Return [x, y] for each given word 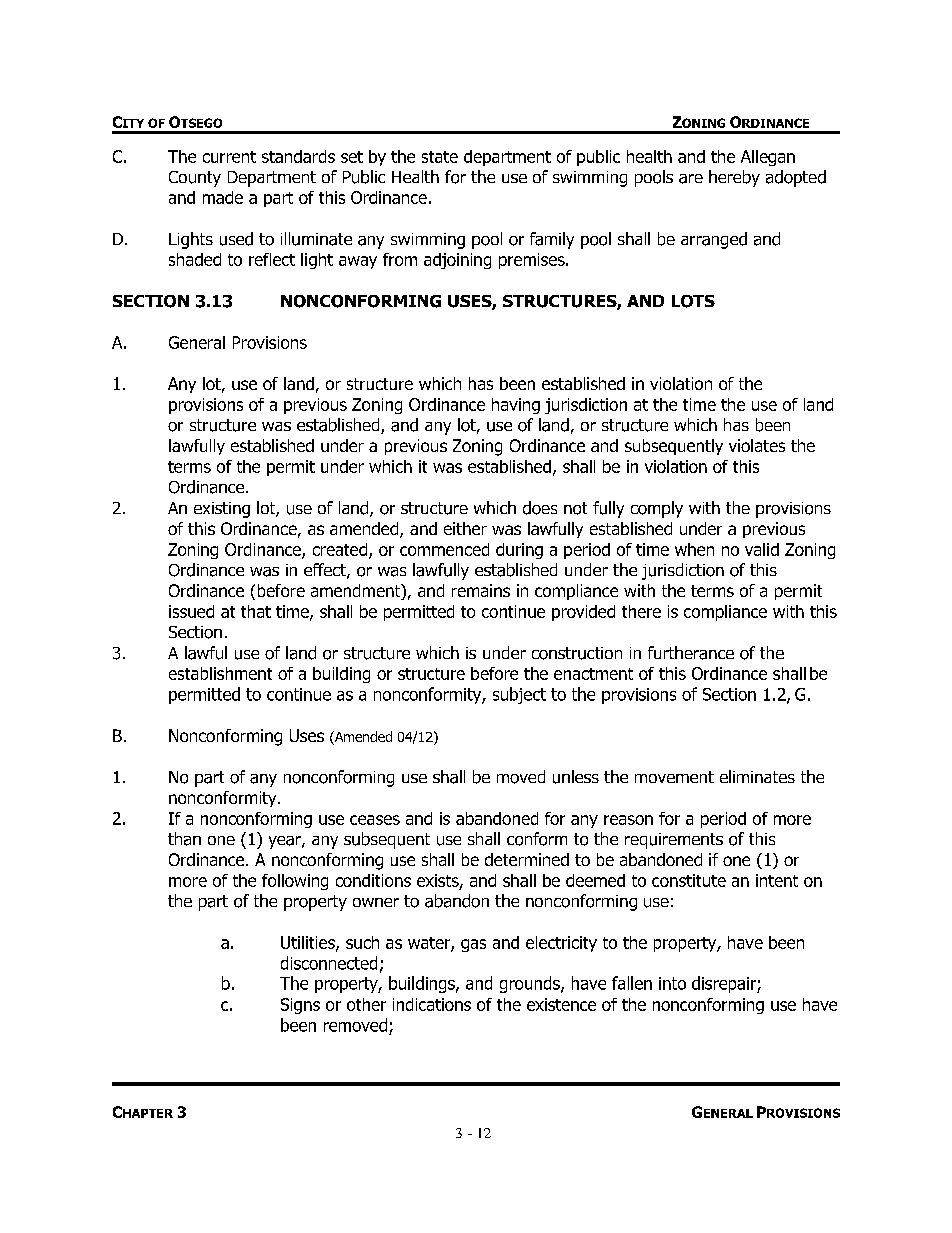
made [223, 197]
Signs [300, 1006]
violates [757, 445]
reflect [272, 259]
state [440, 157]
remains [481, 590]
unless [576, 777]
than [184, 839]
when [694, 549]
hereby [734, 178]
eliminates [757, 776]
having [516, 406]
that [256, 611]
